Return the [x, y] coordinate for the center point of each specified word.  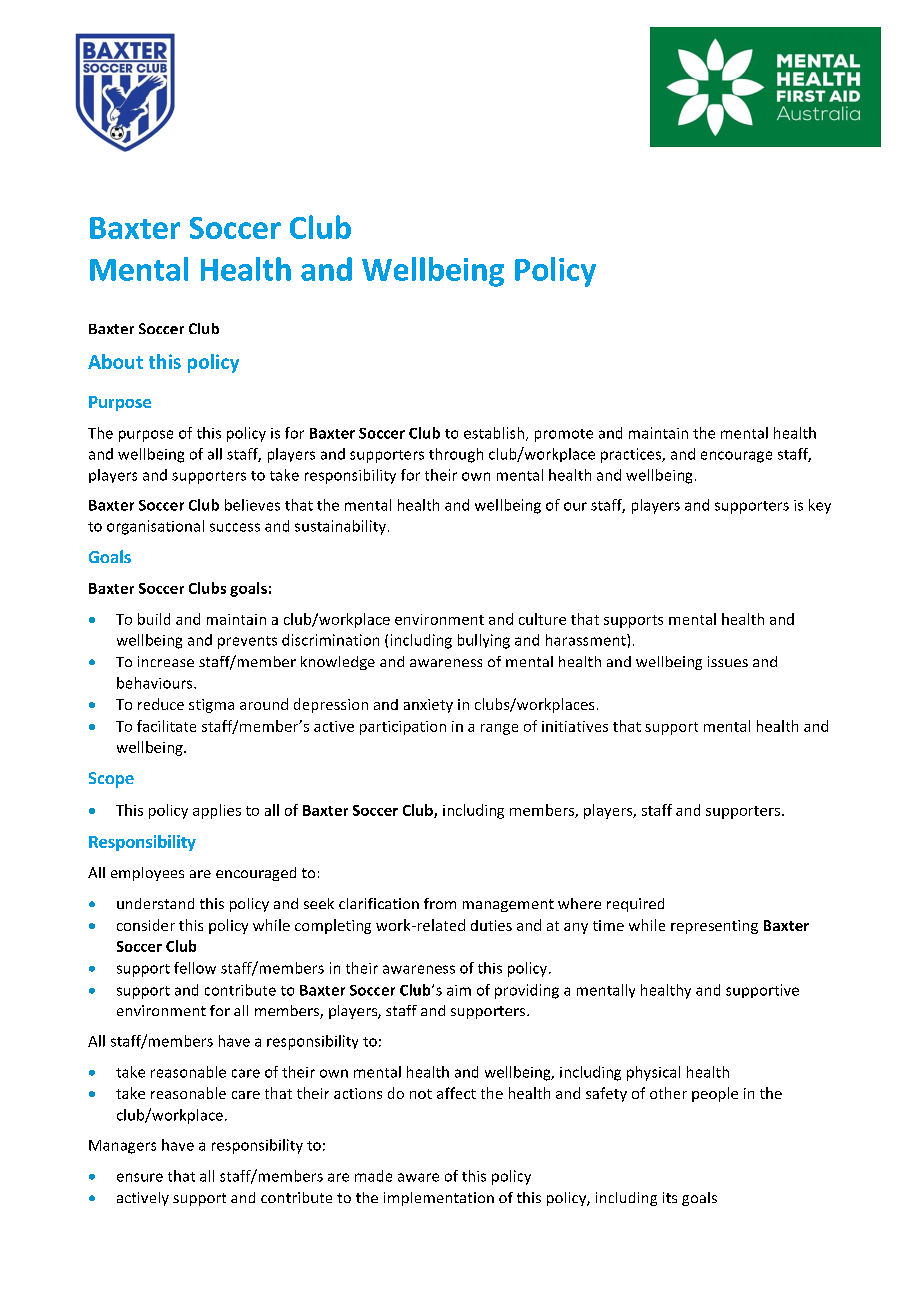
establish [494, 433]
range [499, 729]
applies [217, 811]
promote [564, 435]
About [115, 361]
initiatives [575, 726]
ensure [140, 1177]
